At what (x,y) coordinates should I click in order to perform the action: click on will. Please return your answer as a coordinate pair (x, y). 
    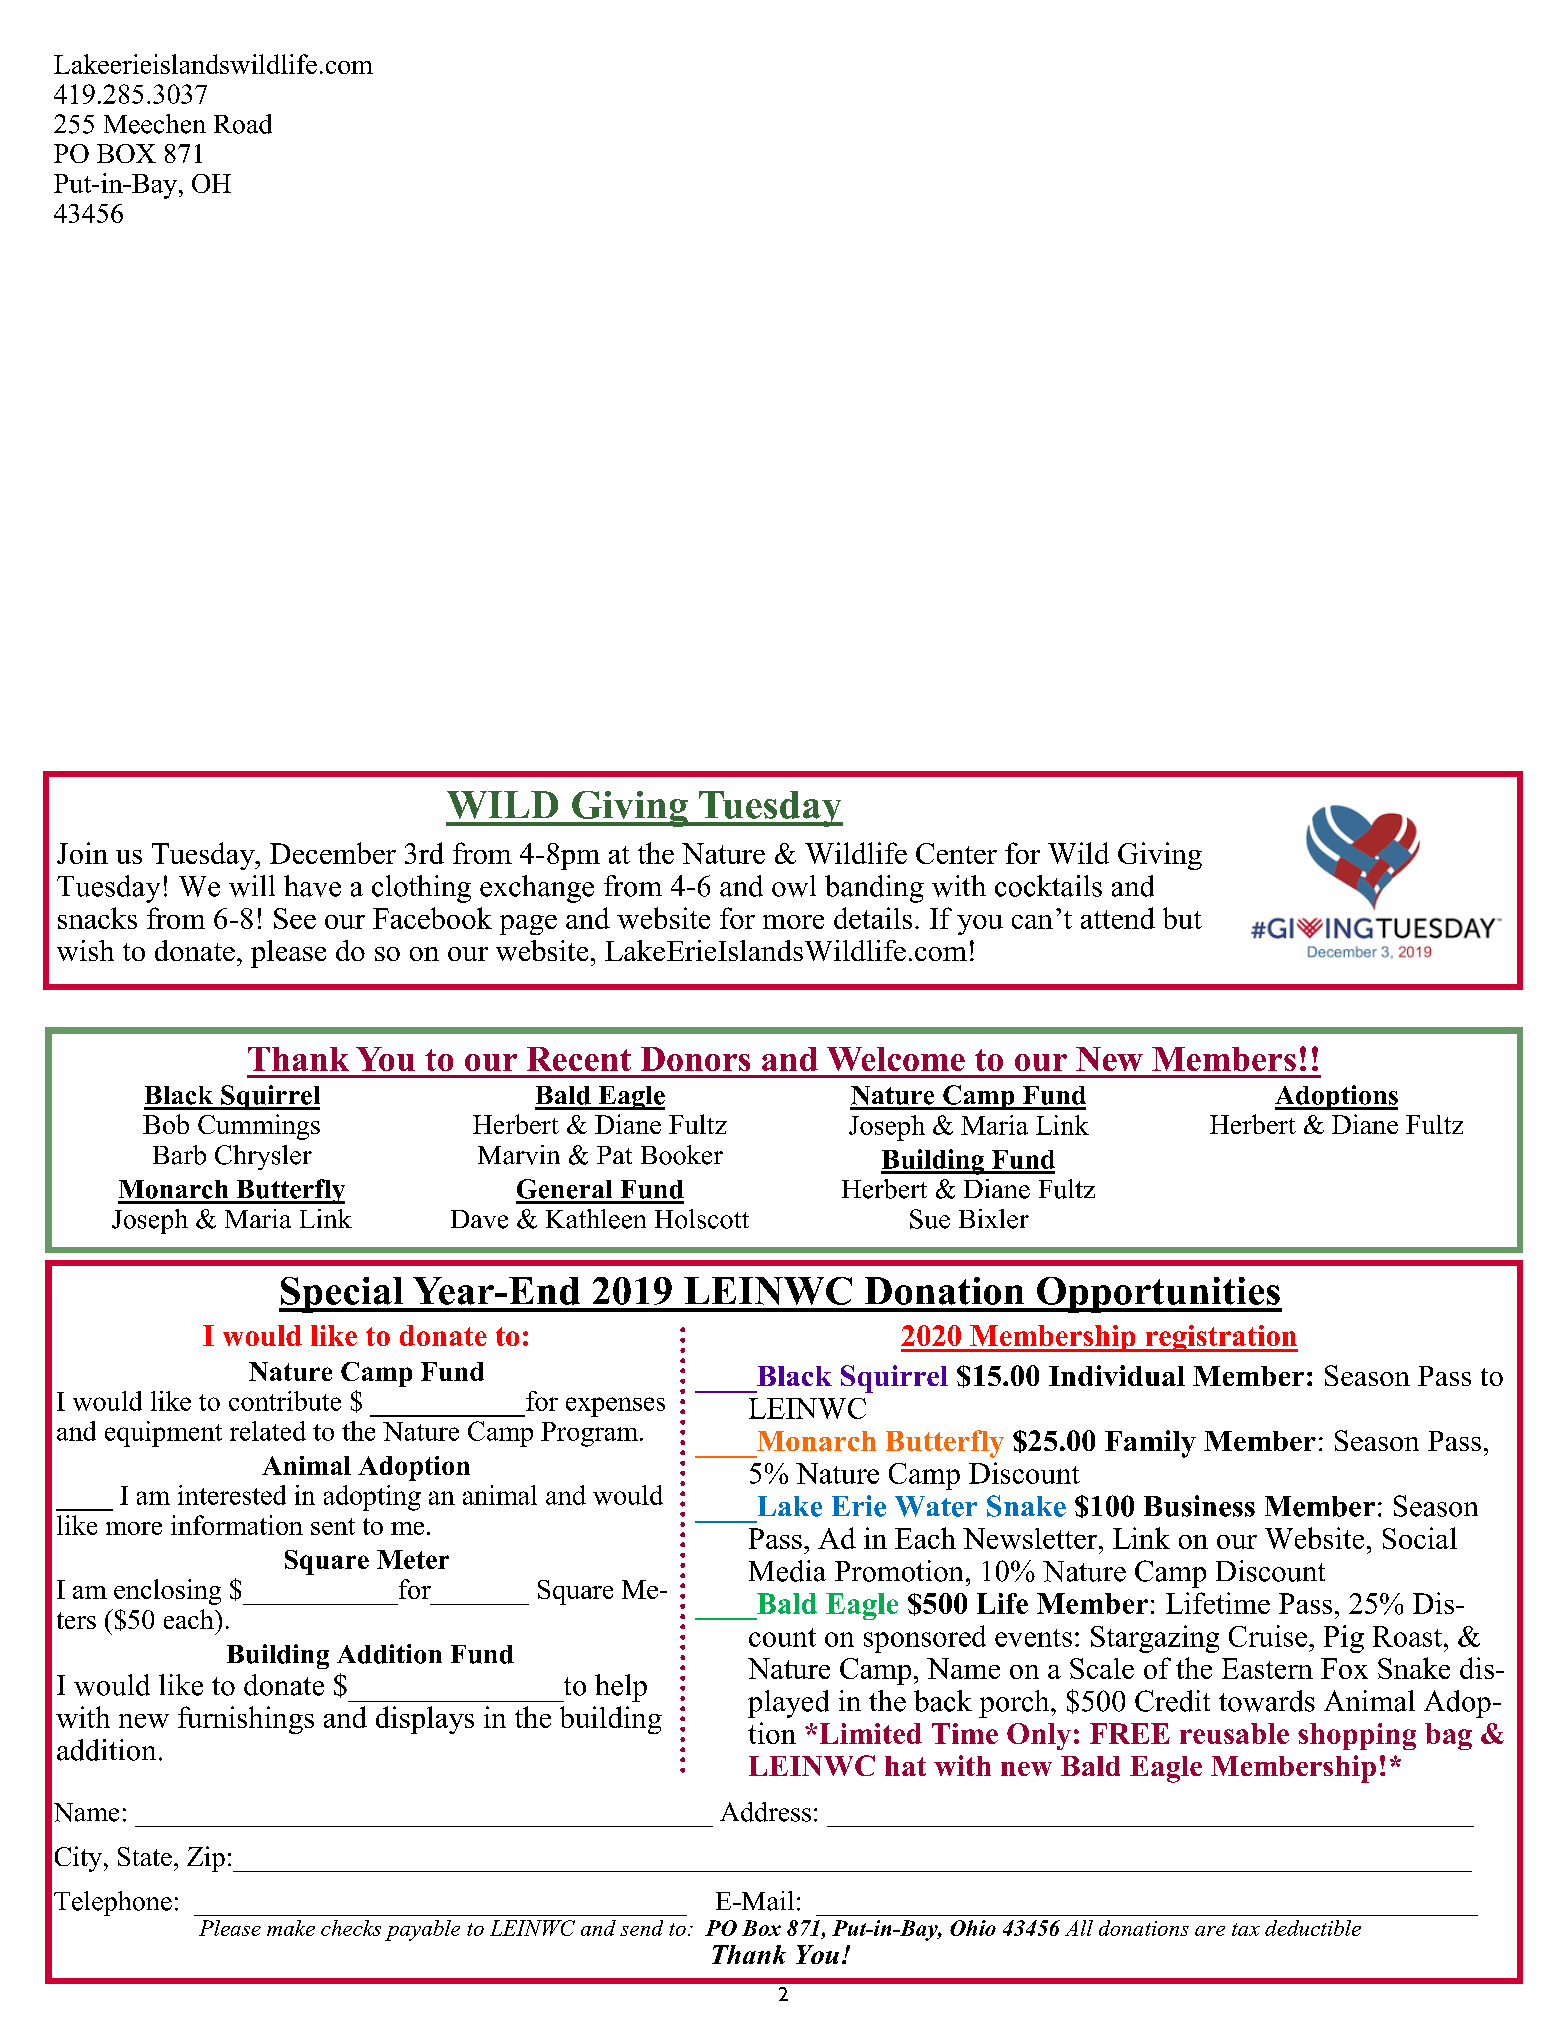
    Looking at the image, I should click on (252, 886).
